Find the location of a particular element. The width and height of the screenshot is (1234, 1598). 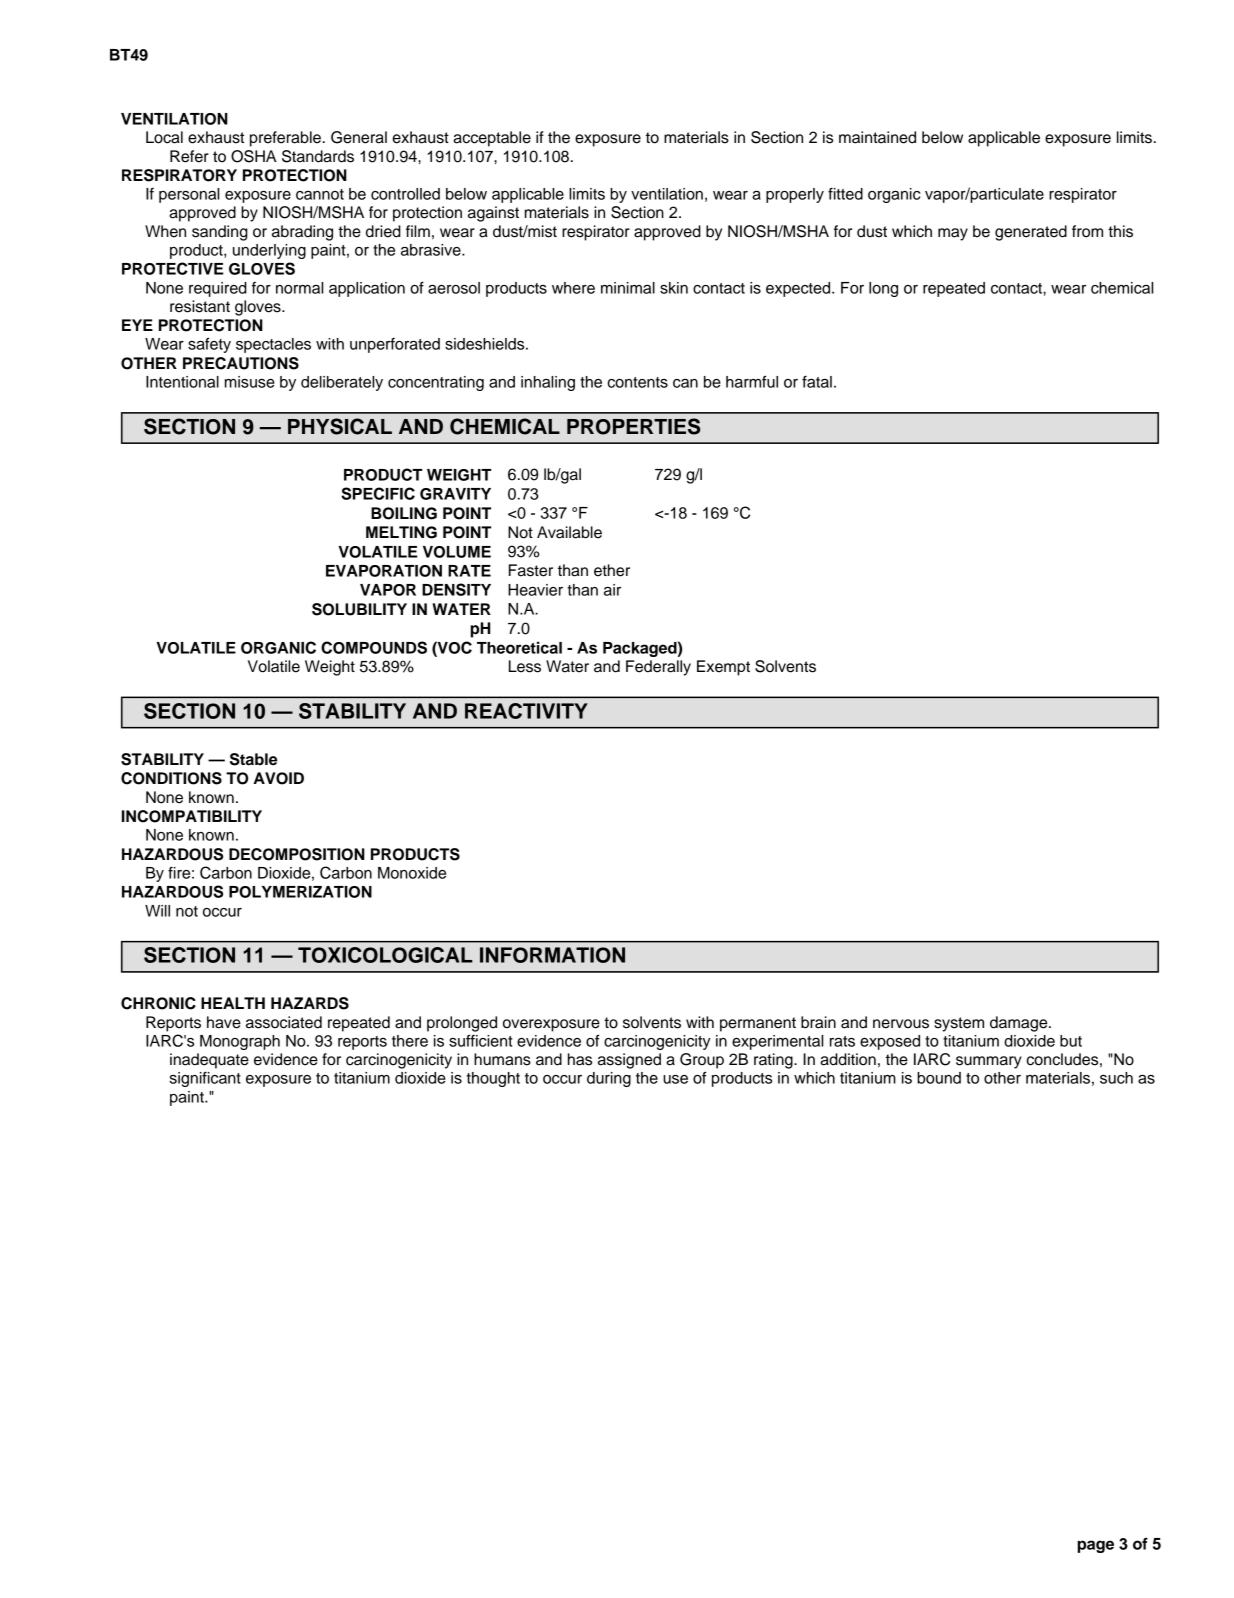

significant is located at coordinates (205, 1079).
